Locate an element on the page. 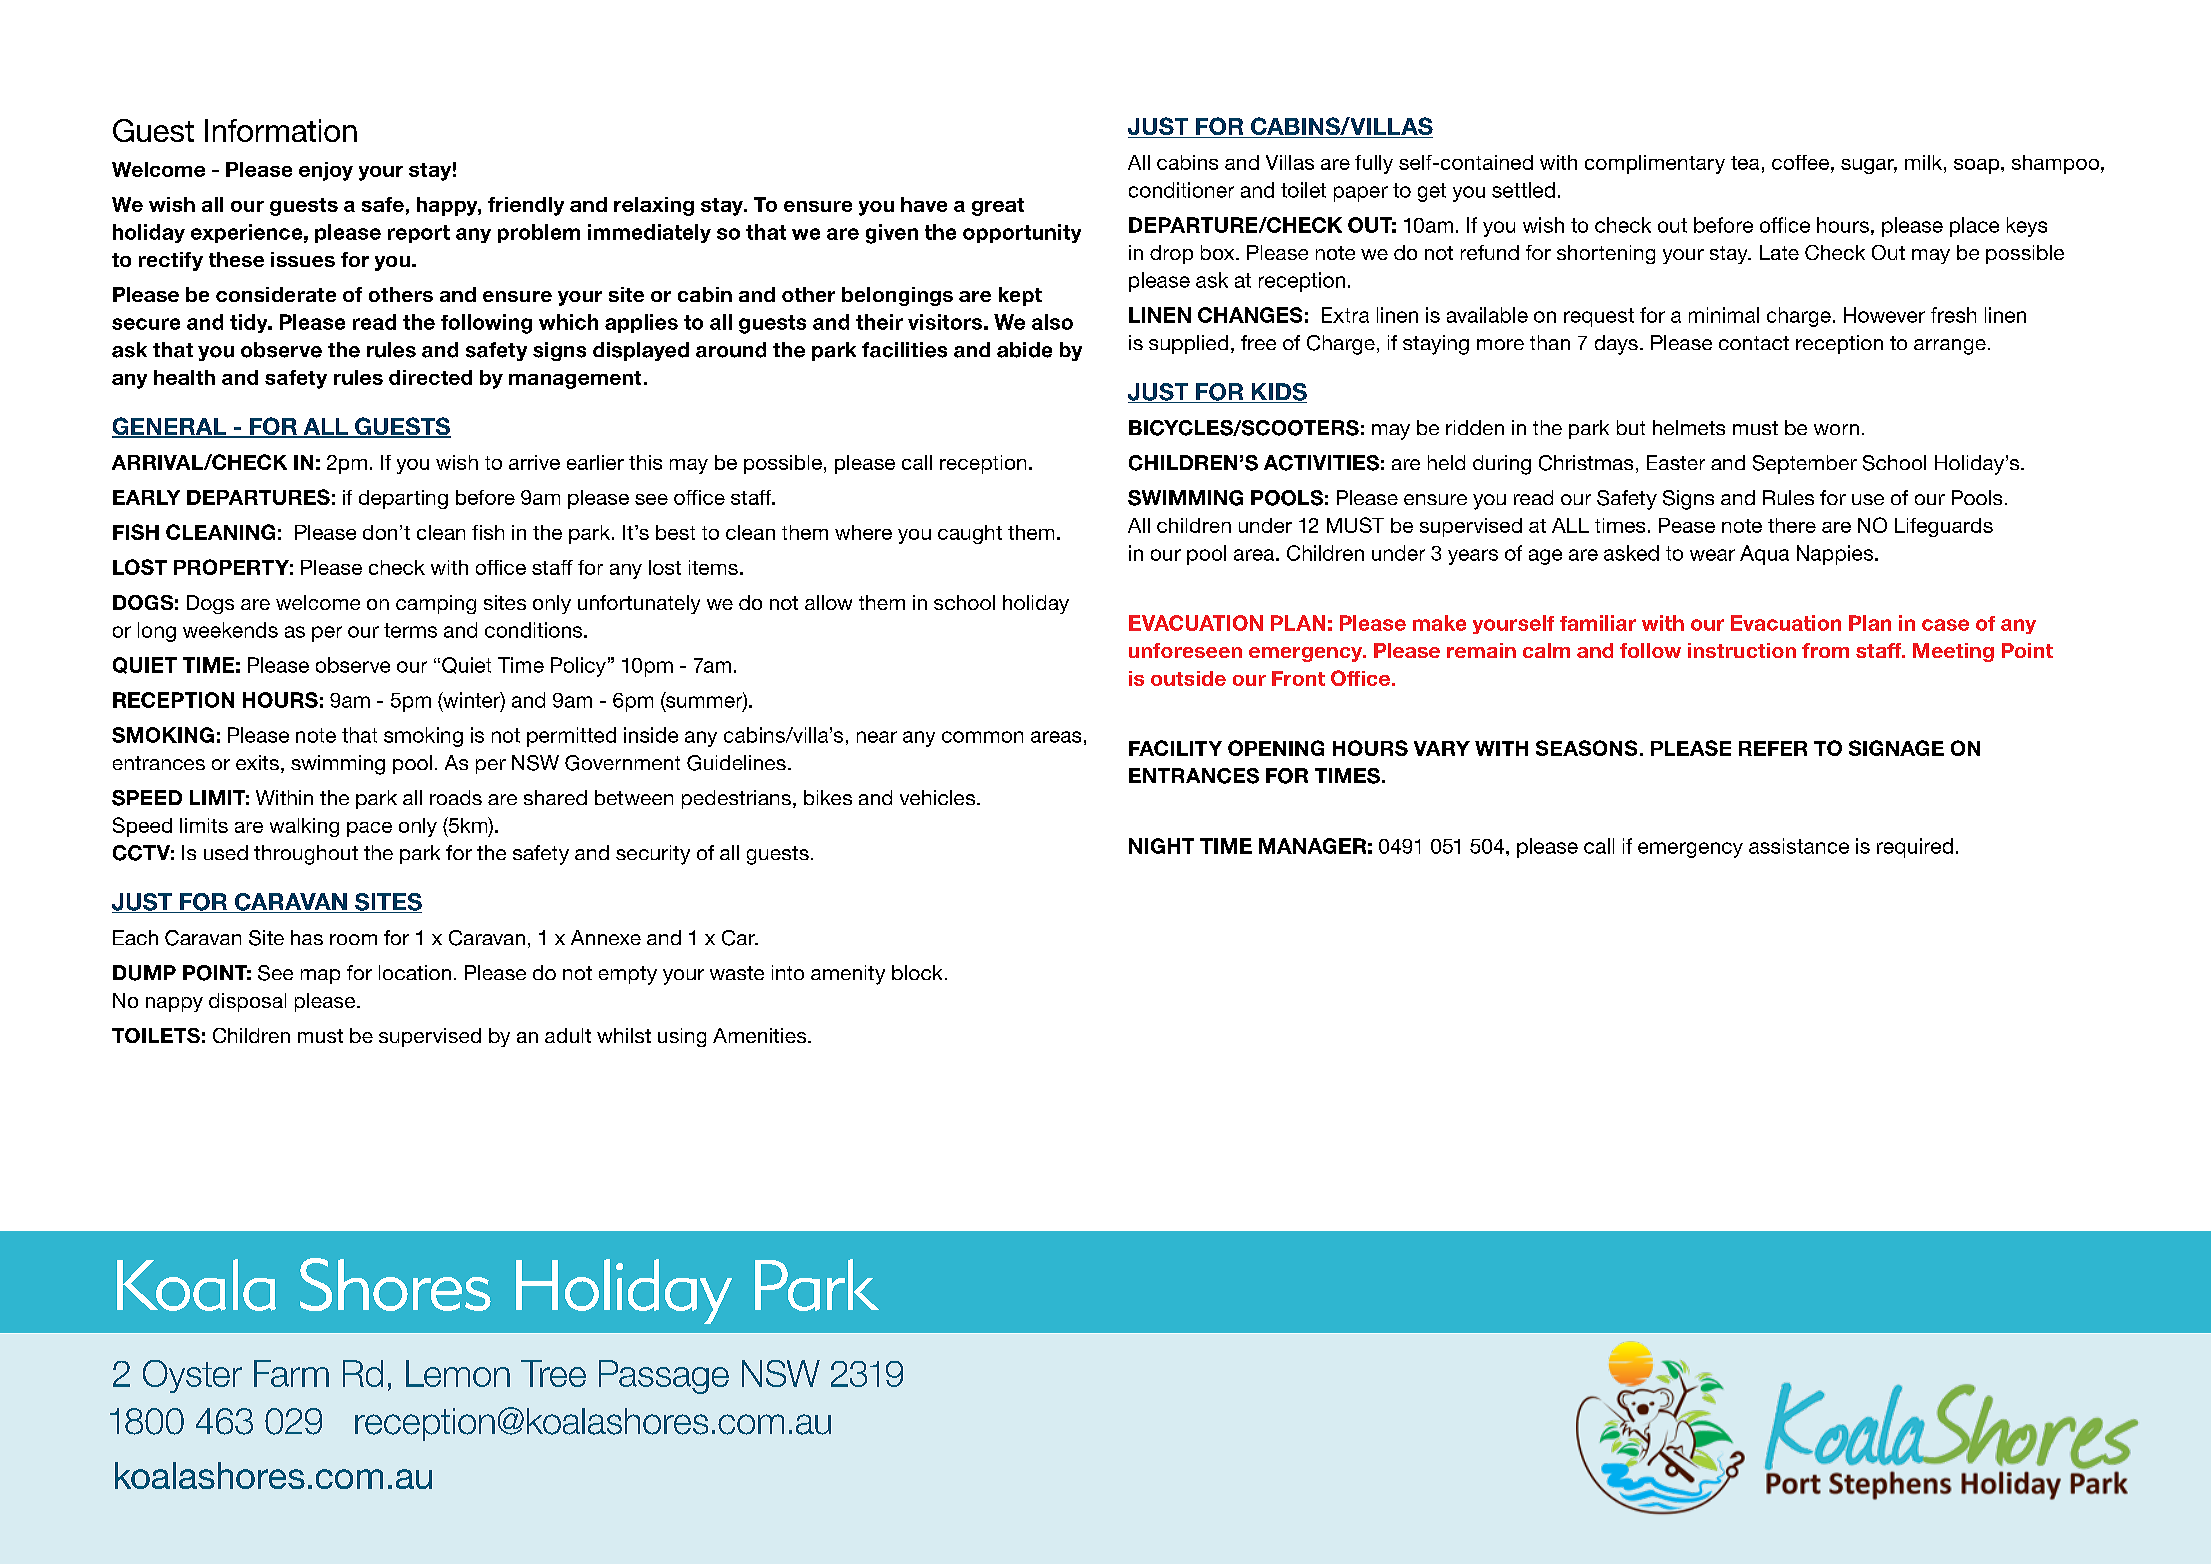  adult is located at coordinates (568, 1035).
